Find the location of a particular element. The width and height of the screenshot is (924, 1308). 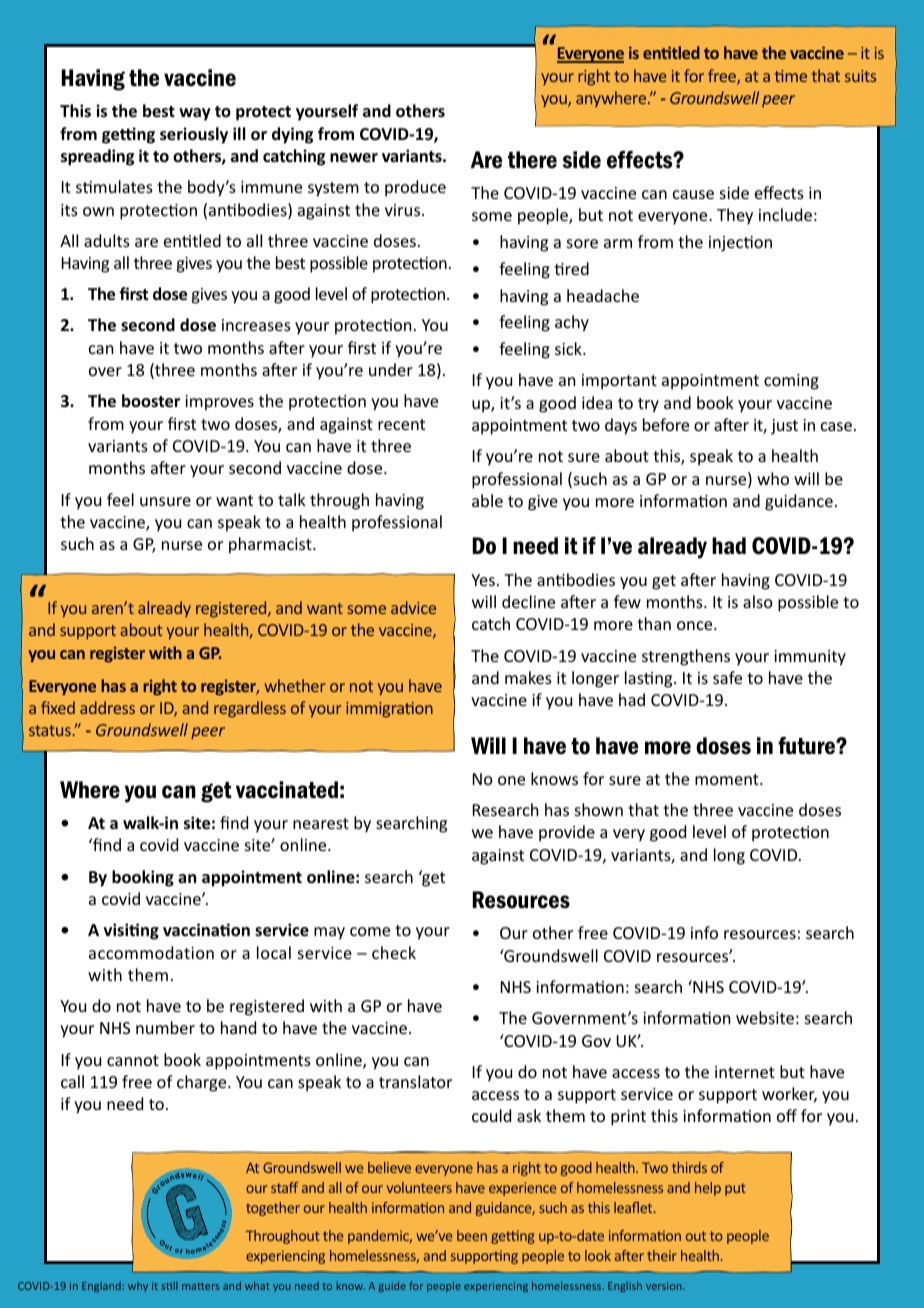

why is located at coordinates (138, 1287).
